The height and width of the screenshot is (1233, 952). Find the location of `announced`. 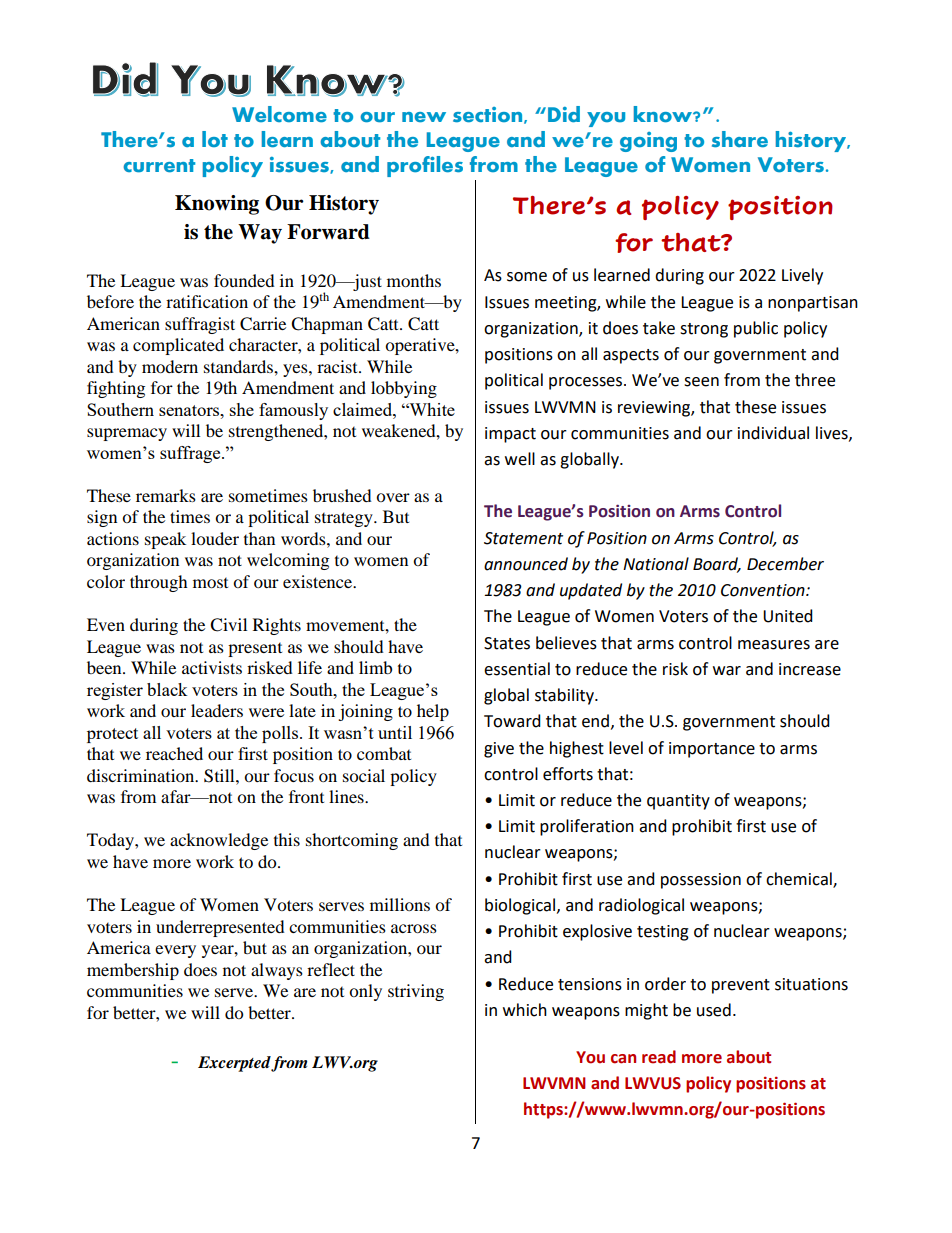

announced is located at coordinates (526, 564).
